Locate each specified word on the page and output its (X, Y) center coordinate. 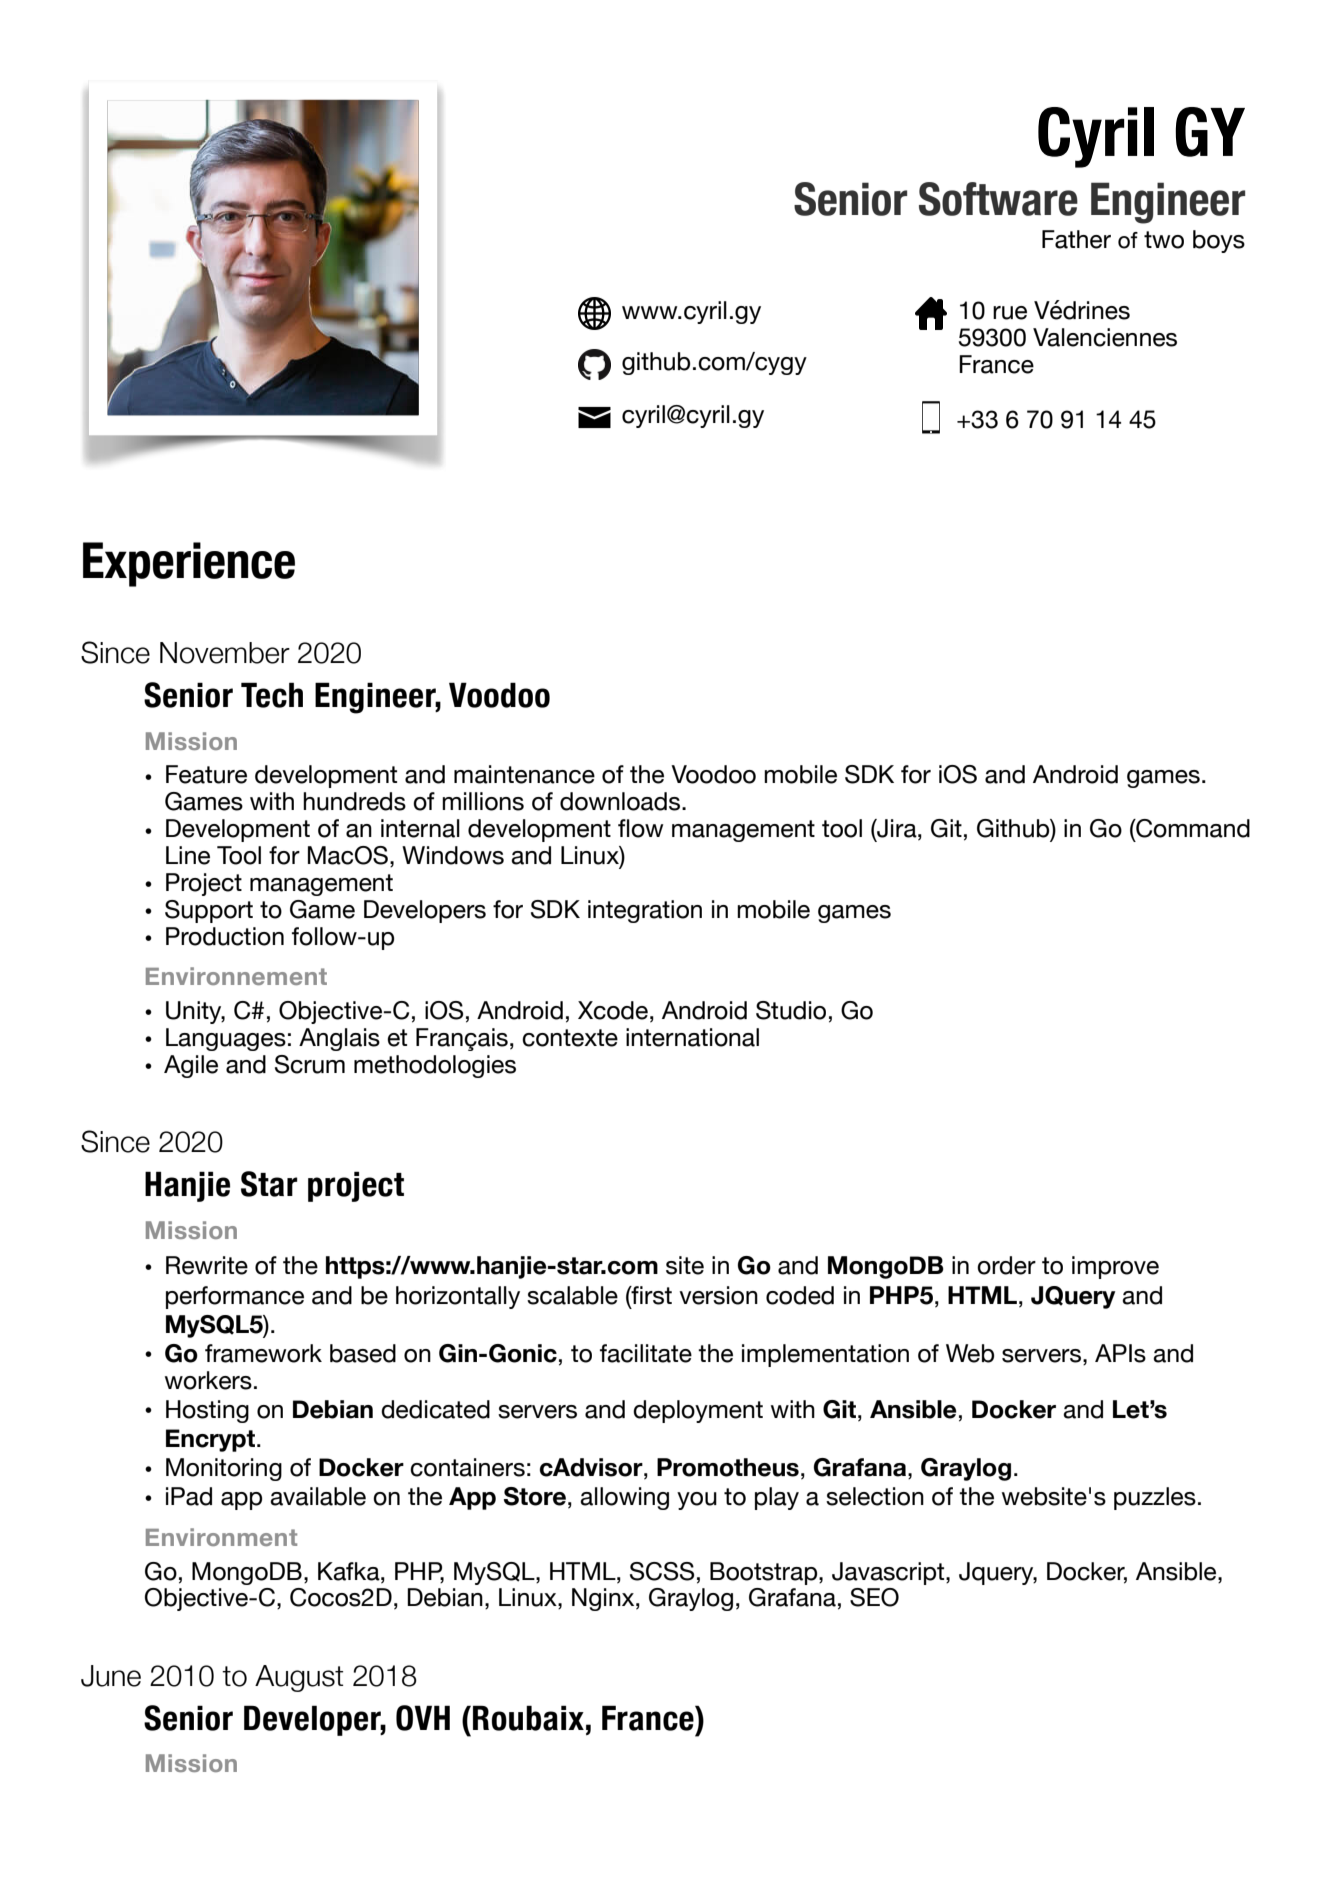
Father (1076, 239)
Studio (791, 1010)
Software (998, 199)
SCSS (662, 1571)
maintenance (524, 774)
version (718, 1295)
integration (645, 911)
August (299, 1678)
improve (1115, 1267)
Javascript (889, 1573)
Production (225, 936)
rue (1010, 313)
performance (235, 1297)
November (225, 653)
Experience (189, 564)
